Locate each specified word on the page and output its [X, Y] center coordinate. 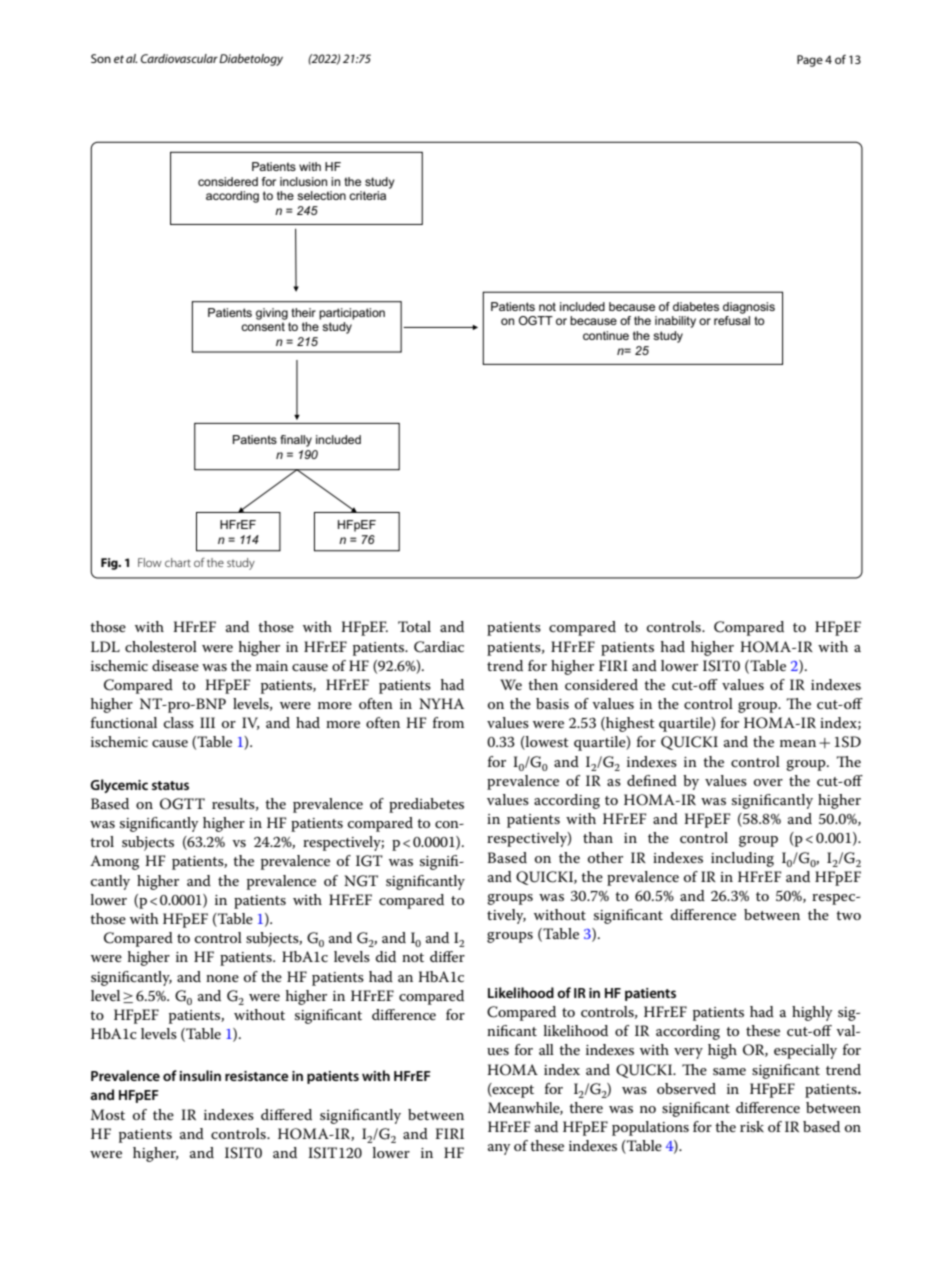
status [170, 785]
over [768, 782]
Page [810, 61]
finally [296, 441]
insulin [200, 1075]
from [448, 722]
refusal [732, 320]
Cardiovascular [179, 58]
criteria [367, 195]
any [499, 1149]
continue [606, 335]
